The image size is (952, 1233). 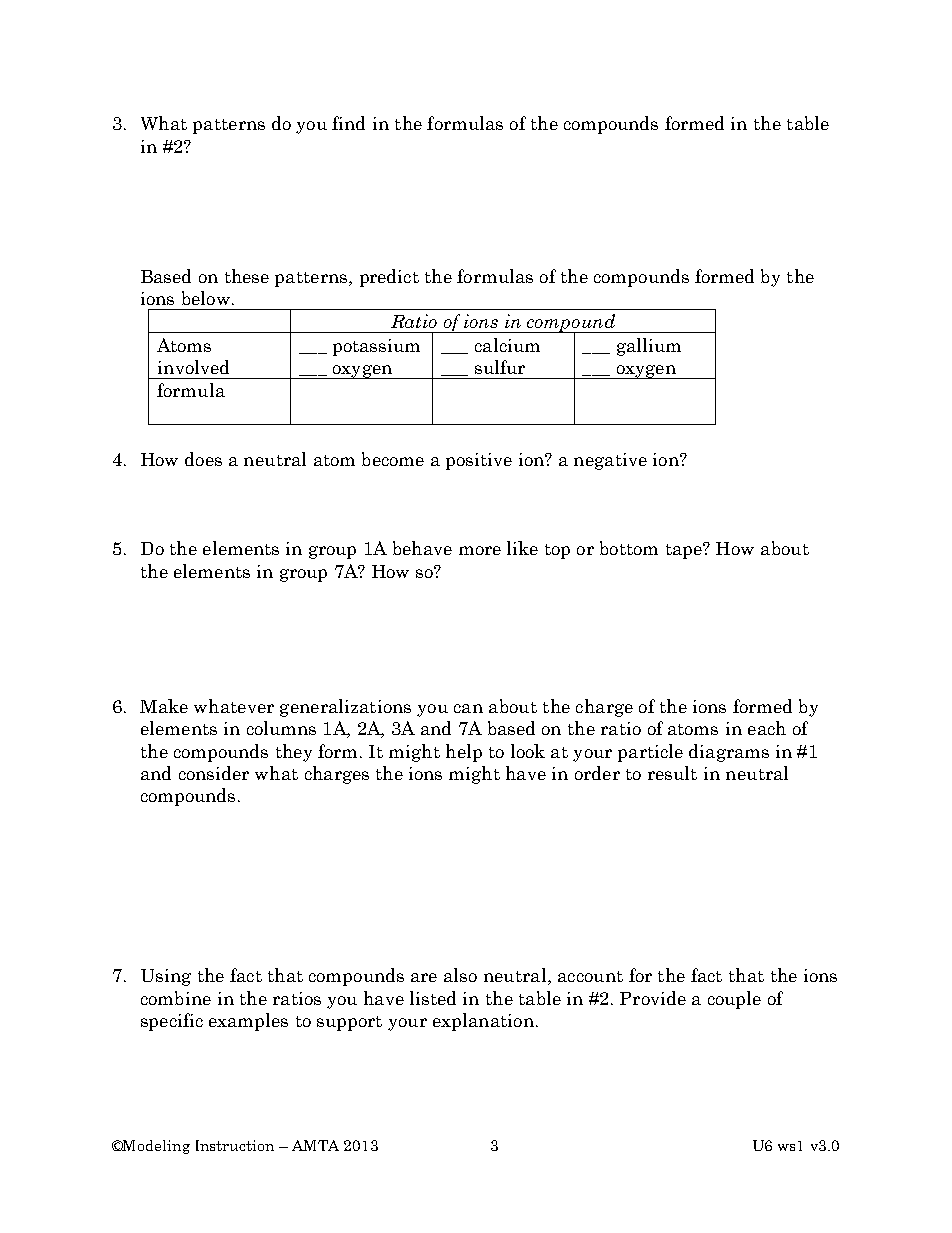 I want to click on more, so click(x=480, y=550).
